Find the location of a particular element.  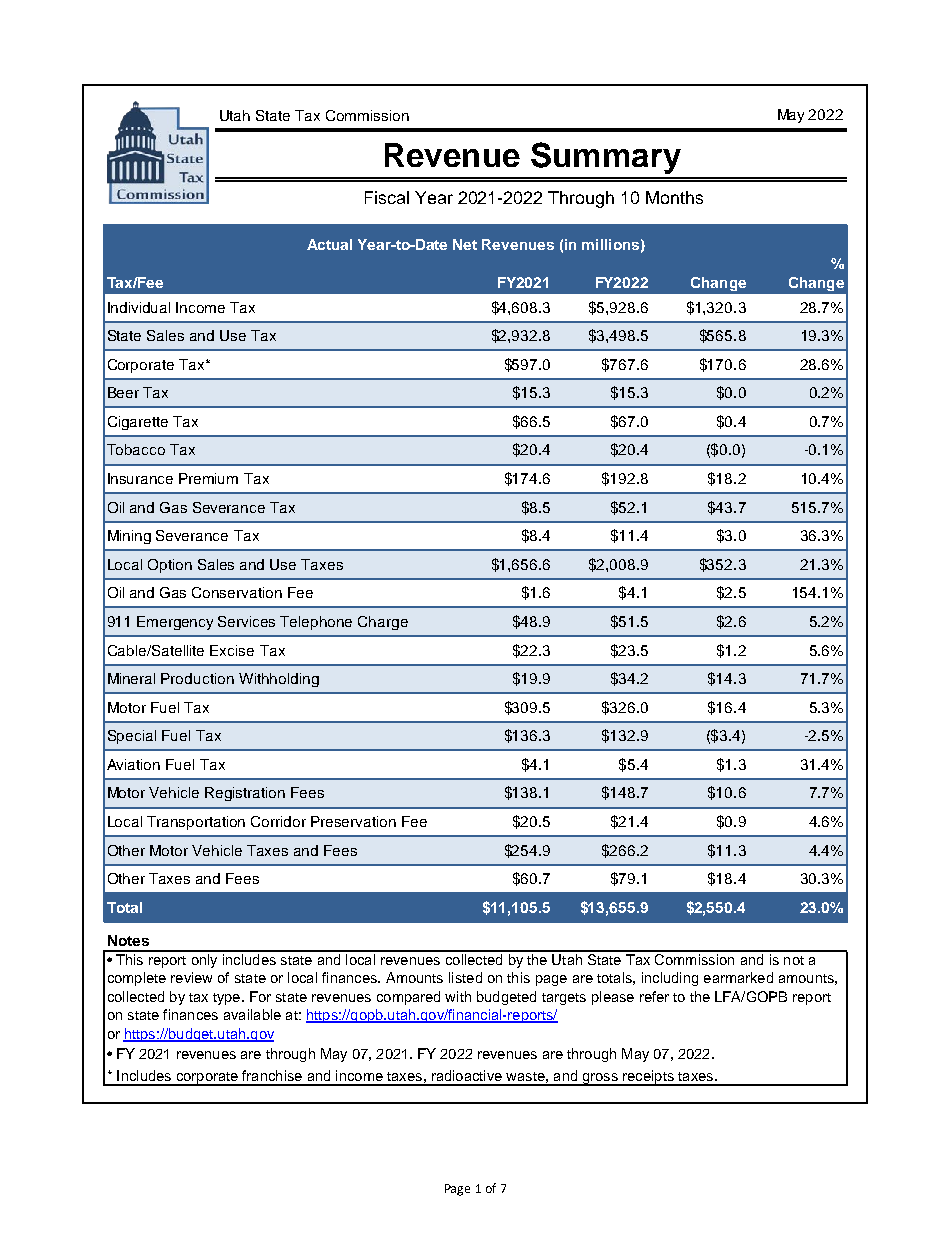

Fiscal is located at coordinates (387, 197).
